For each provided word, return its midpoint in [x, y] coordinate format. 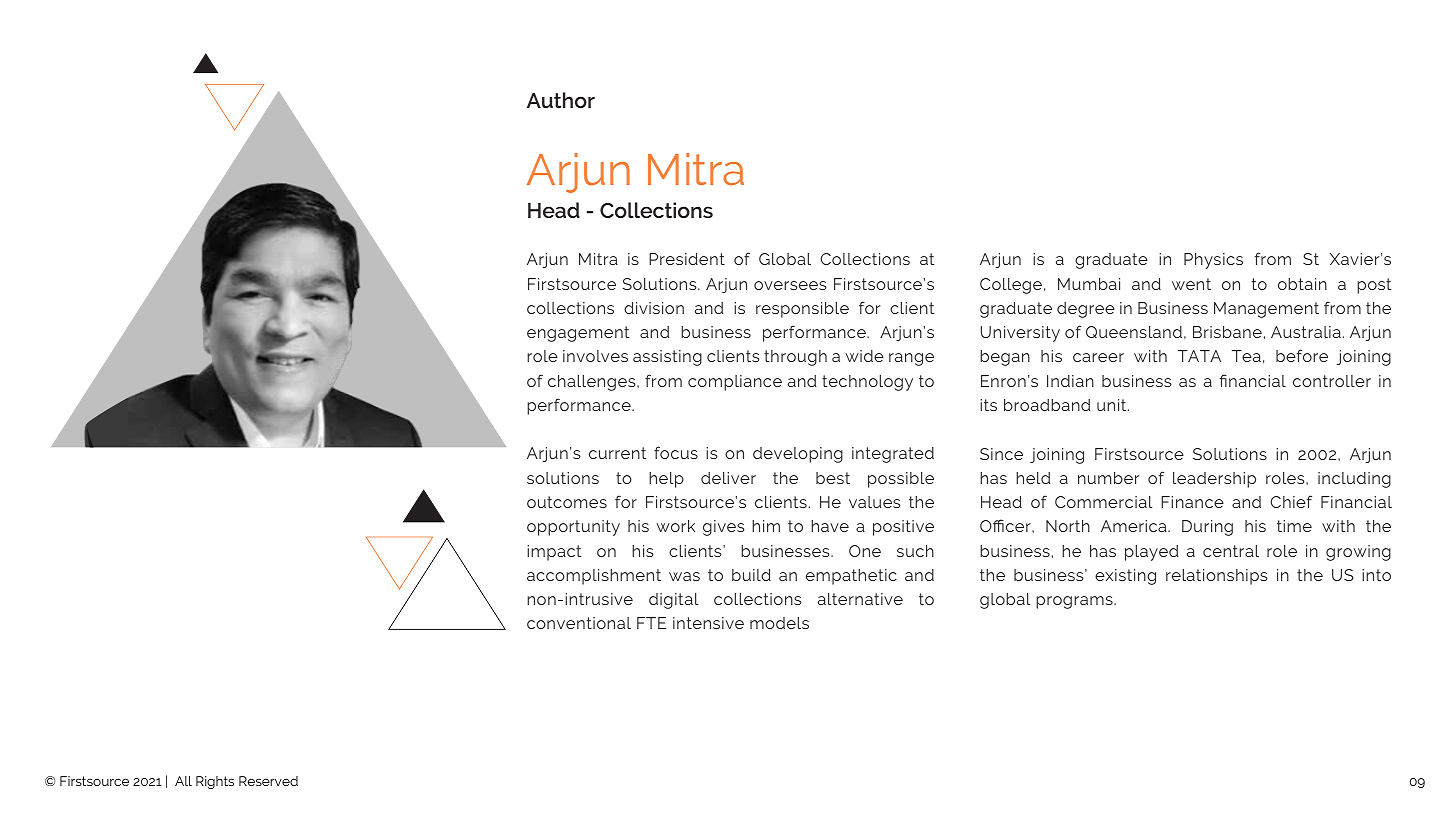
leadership [1214, 480]
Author [561, 100]
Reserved [268, 781]
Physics [1213, 261]
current [618, 453]
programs [1075, 602]
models [779, 623]
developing [798, 455]
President [687, 259]
